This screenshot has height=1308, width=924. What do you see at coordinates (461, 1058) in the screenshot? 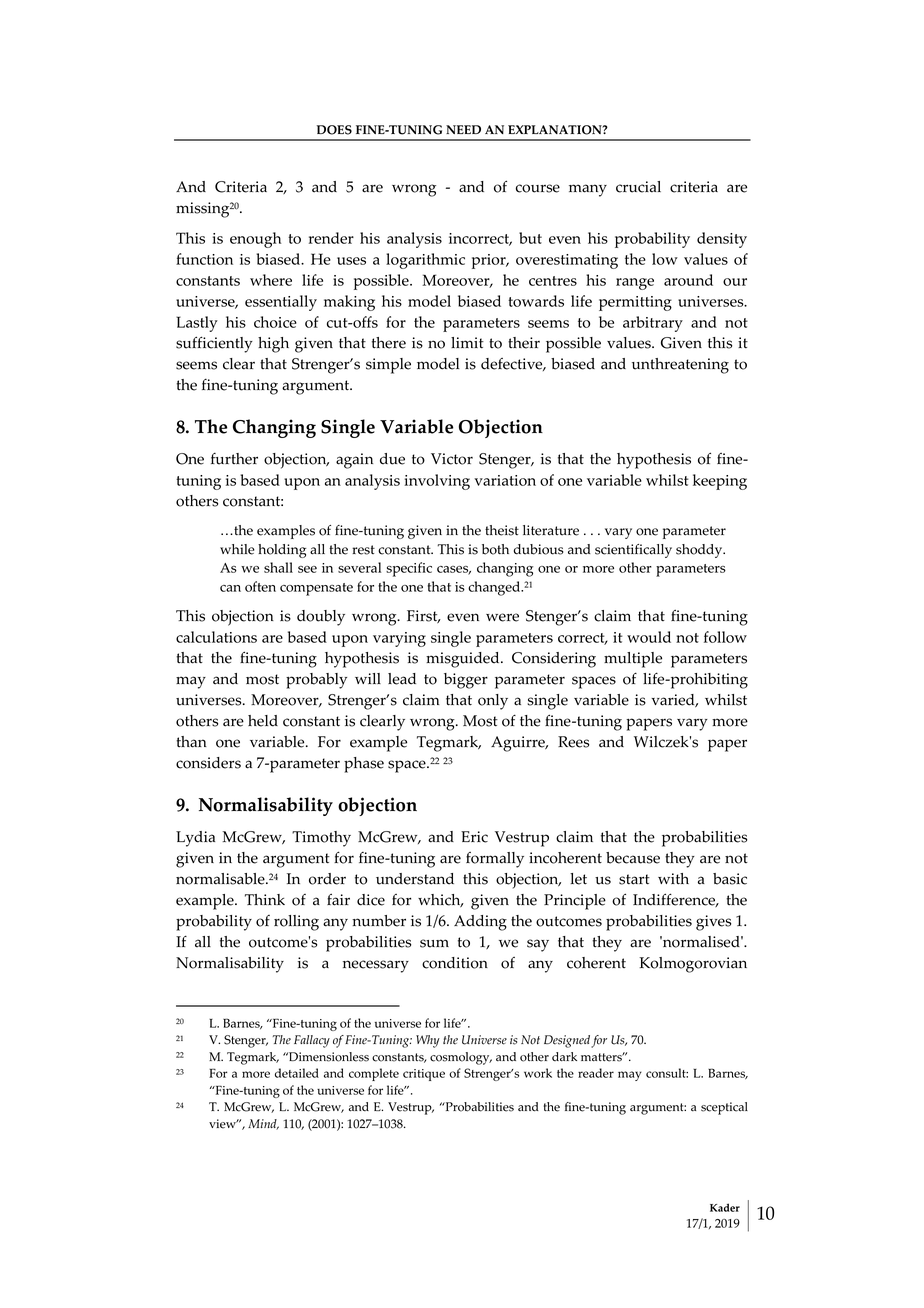
I see `cosmology` at bounding box center [461, 1058].
